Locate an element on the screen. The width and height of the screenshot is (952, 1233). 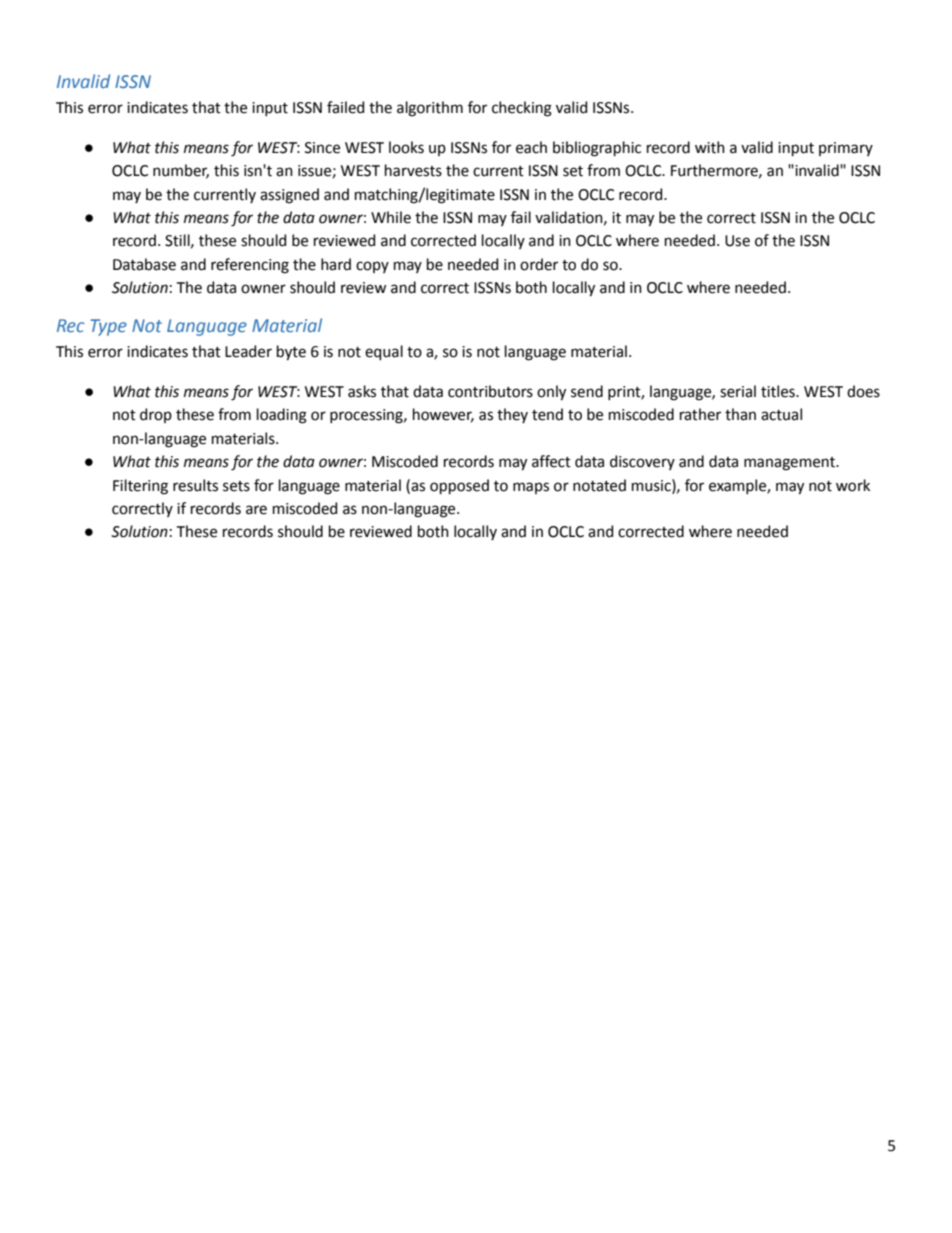
work is located at coordinates (853, 485).
